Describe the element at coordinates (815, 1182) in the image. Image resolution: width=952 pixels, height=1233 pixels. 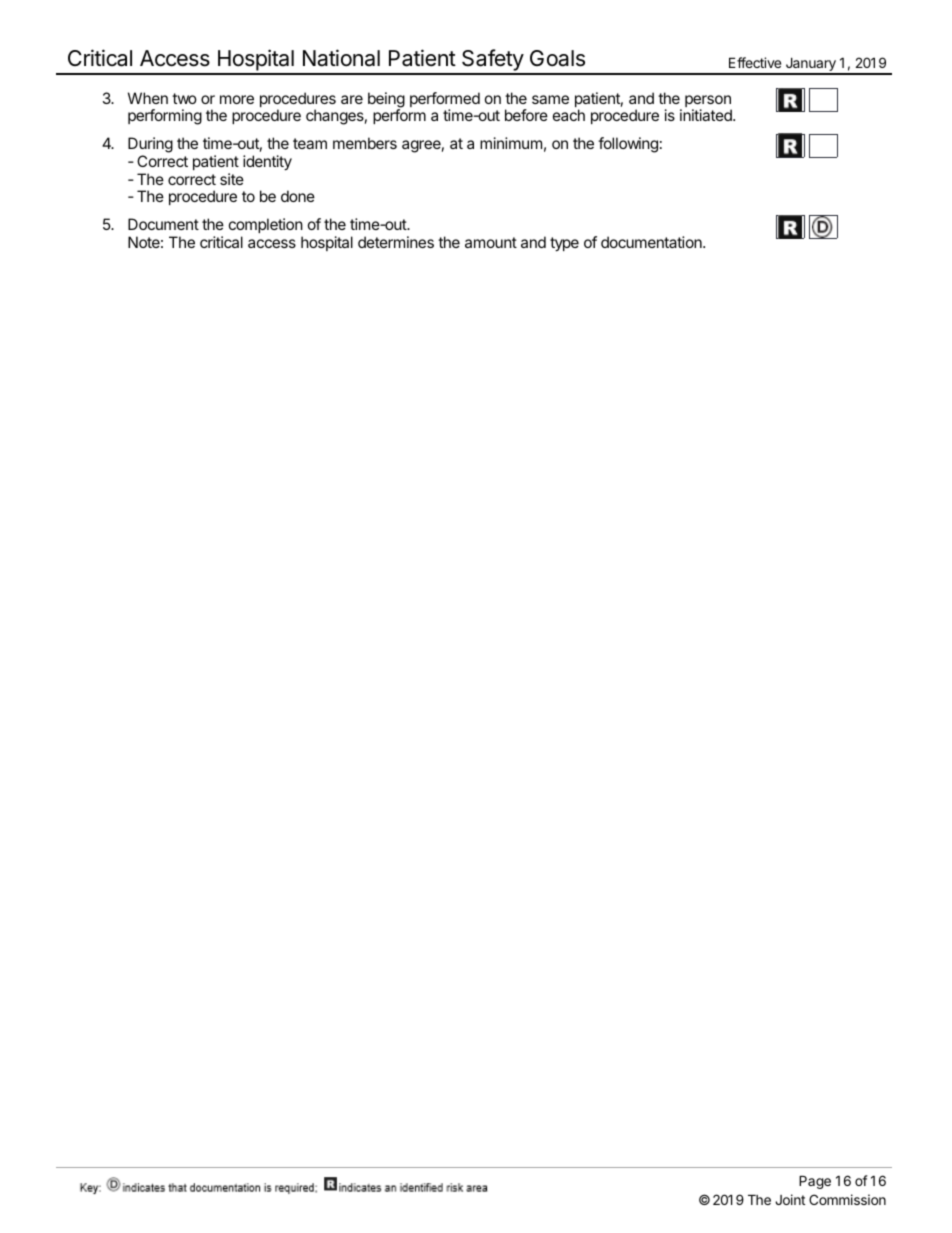
I see `Page` at that location.
